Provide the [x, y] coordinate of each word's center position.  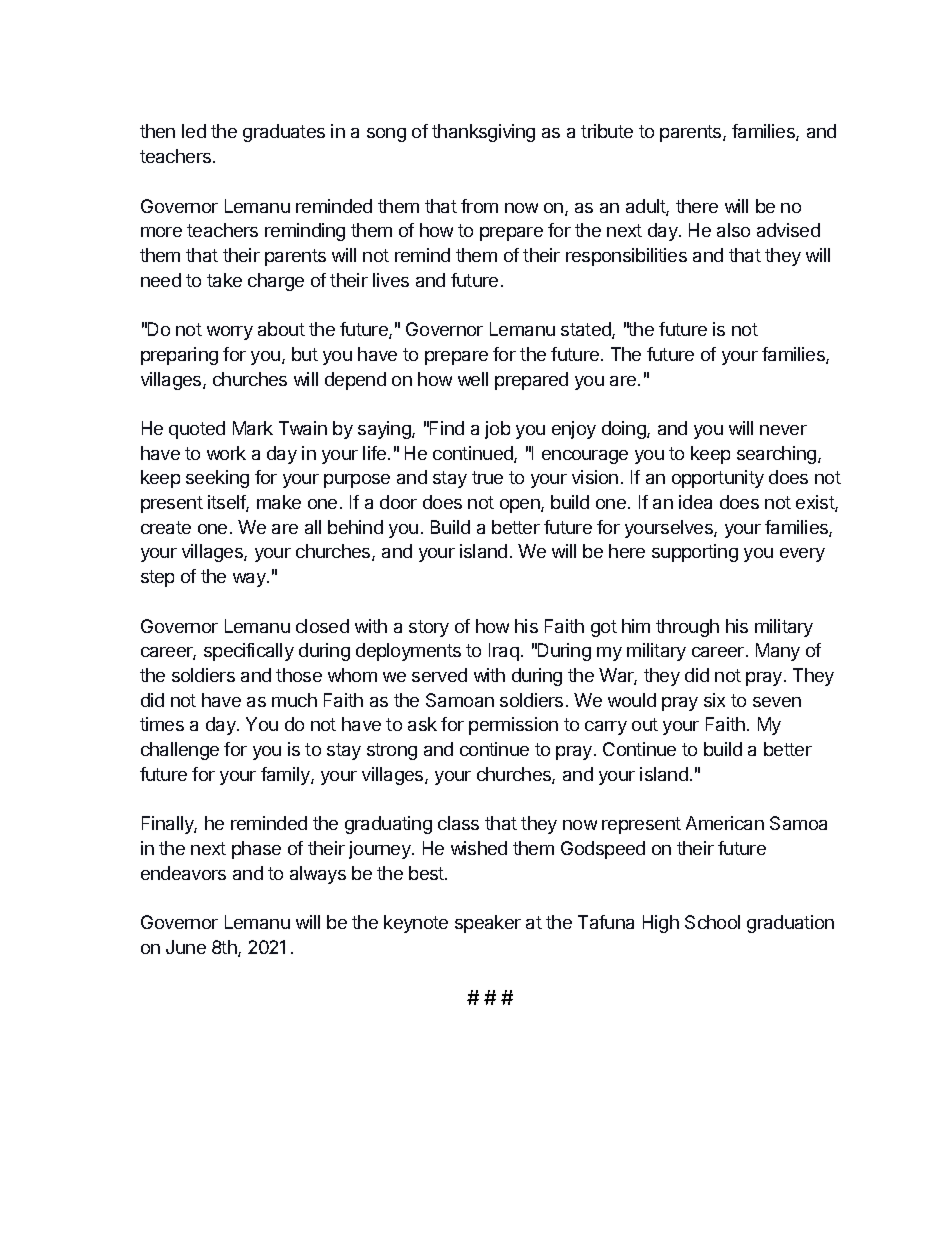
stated [587, 330]
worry [230, 333]
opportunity [718, 479]
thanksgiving [483, 133]
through [687, 628]
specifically [249, 652]
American [725, 823]
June [186, 947]
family [286, 776]
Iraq [504, 652]
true [487, 477]
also [733, 230]
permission [513, 726]
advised [788, 230]
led [194, 131]
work [226, 453]
